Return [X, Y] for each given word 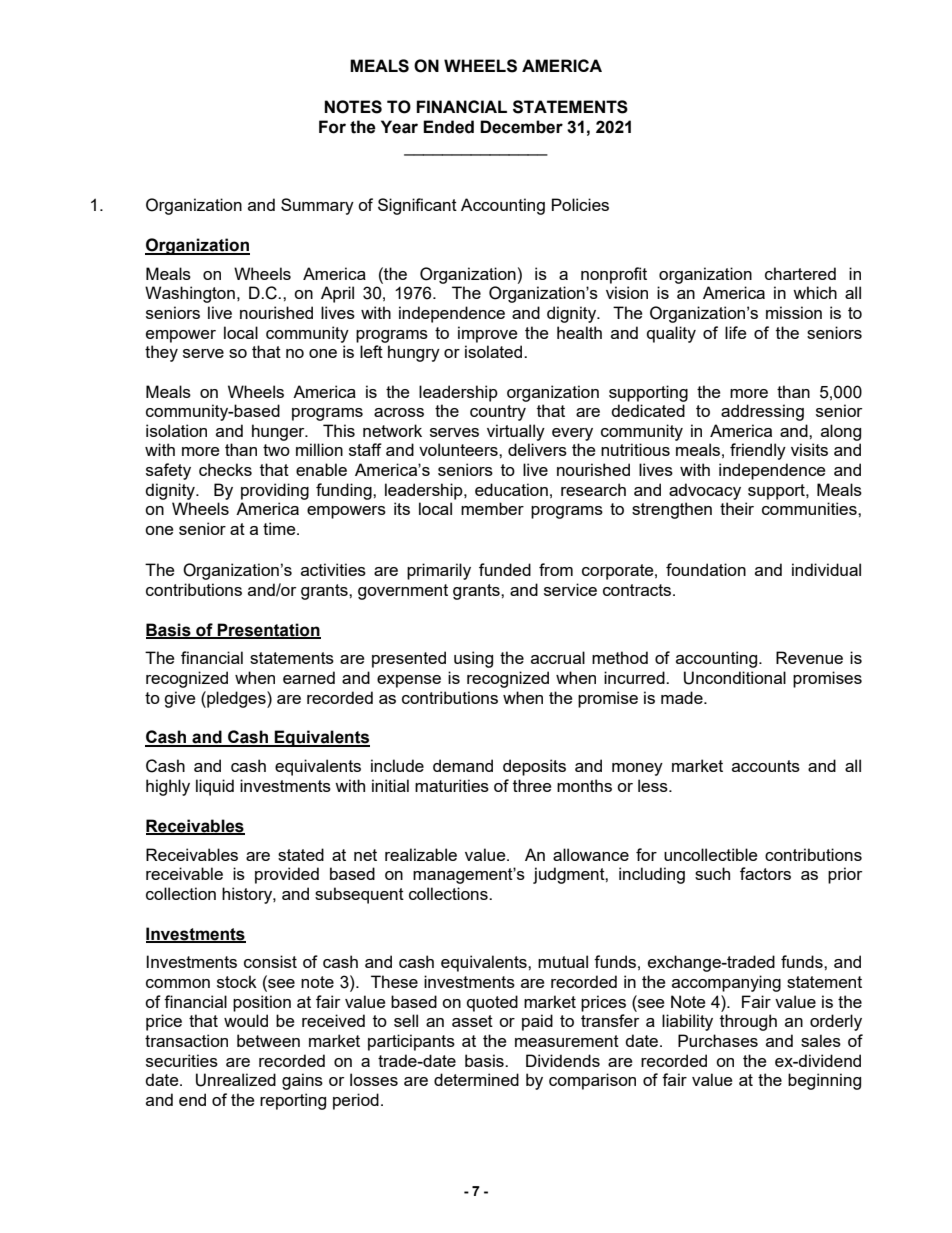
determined [476, 1079]
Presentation [268, 630]
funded [505, 569]
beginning [824, 1081]
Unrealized [236, 1080]
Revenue [809, 657]
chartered [800, 273]
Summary [317, 206]
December [521, 127]
